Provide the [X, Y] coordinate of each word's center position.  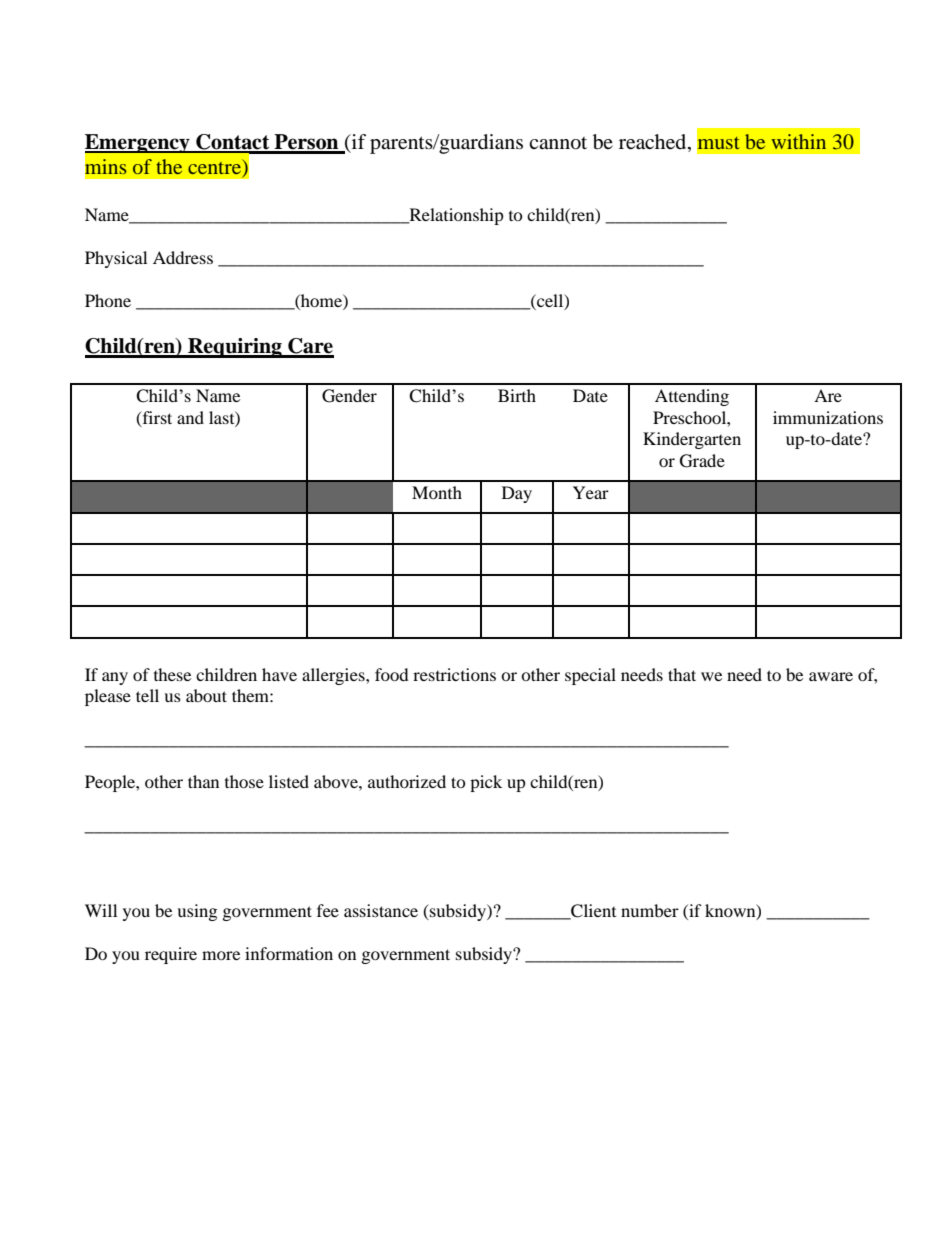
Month [437, 492]
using [197, 912]
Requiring [235, 348]
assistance [381, 910]
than [203, 781]
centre [215, 166]
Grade [702, 461]
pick [486, 783]
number [650, 910]
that [682, 674]
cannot [558, 143]
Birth [517, 395]
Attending [692, 397]
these [172, 674]
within [798, 141]
